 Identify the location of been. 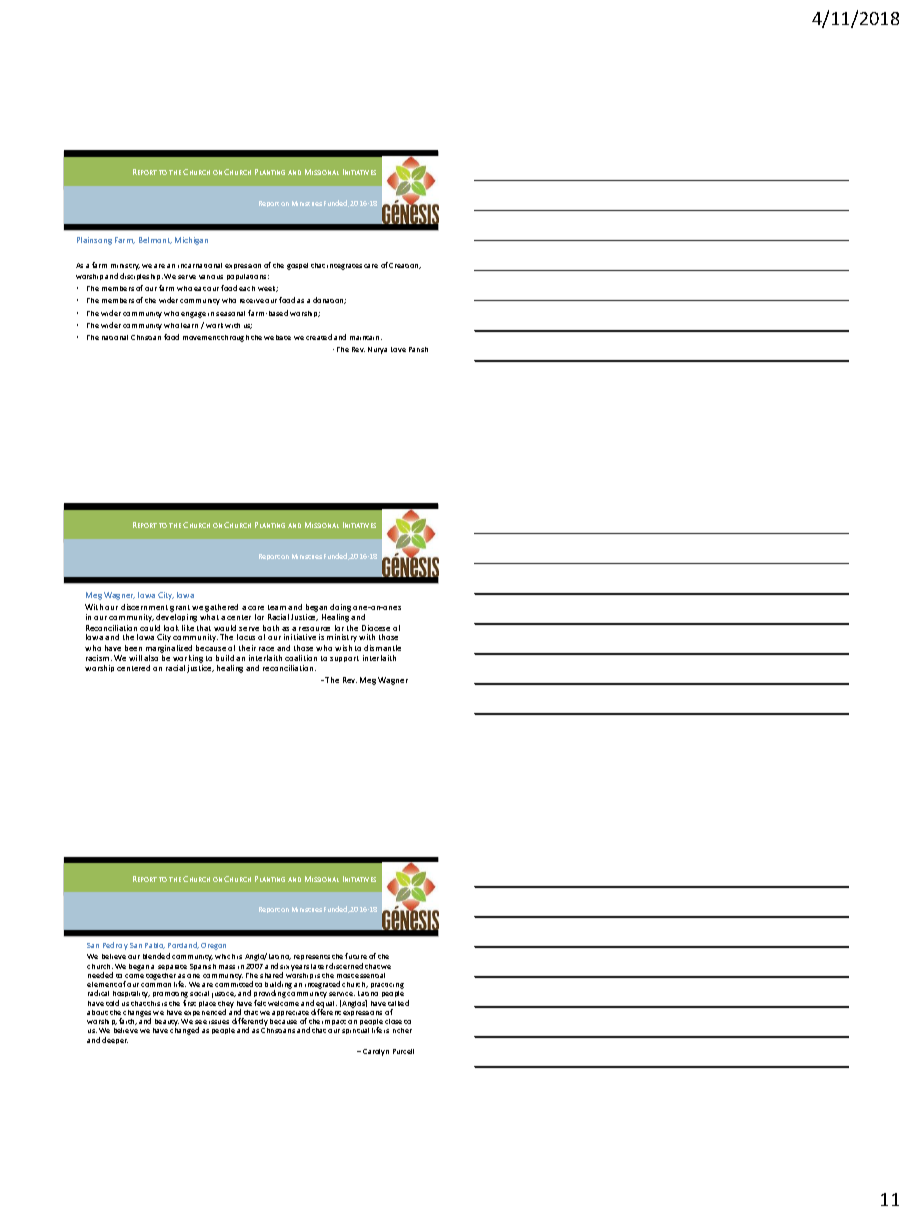
(133, 648).
